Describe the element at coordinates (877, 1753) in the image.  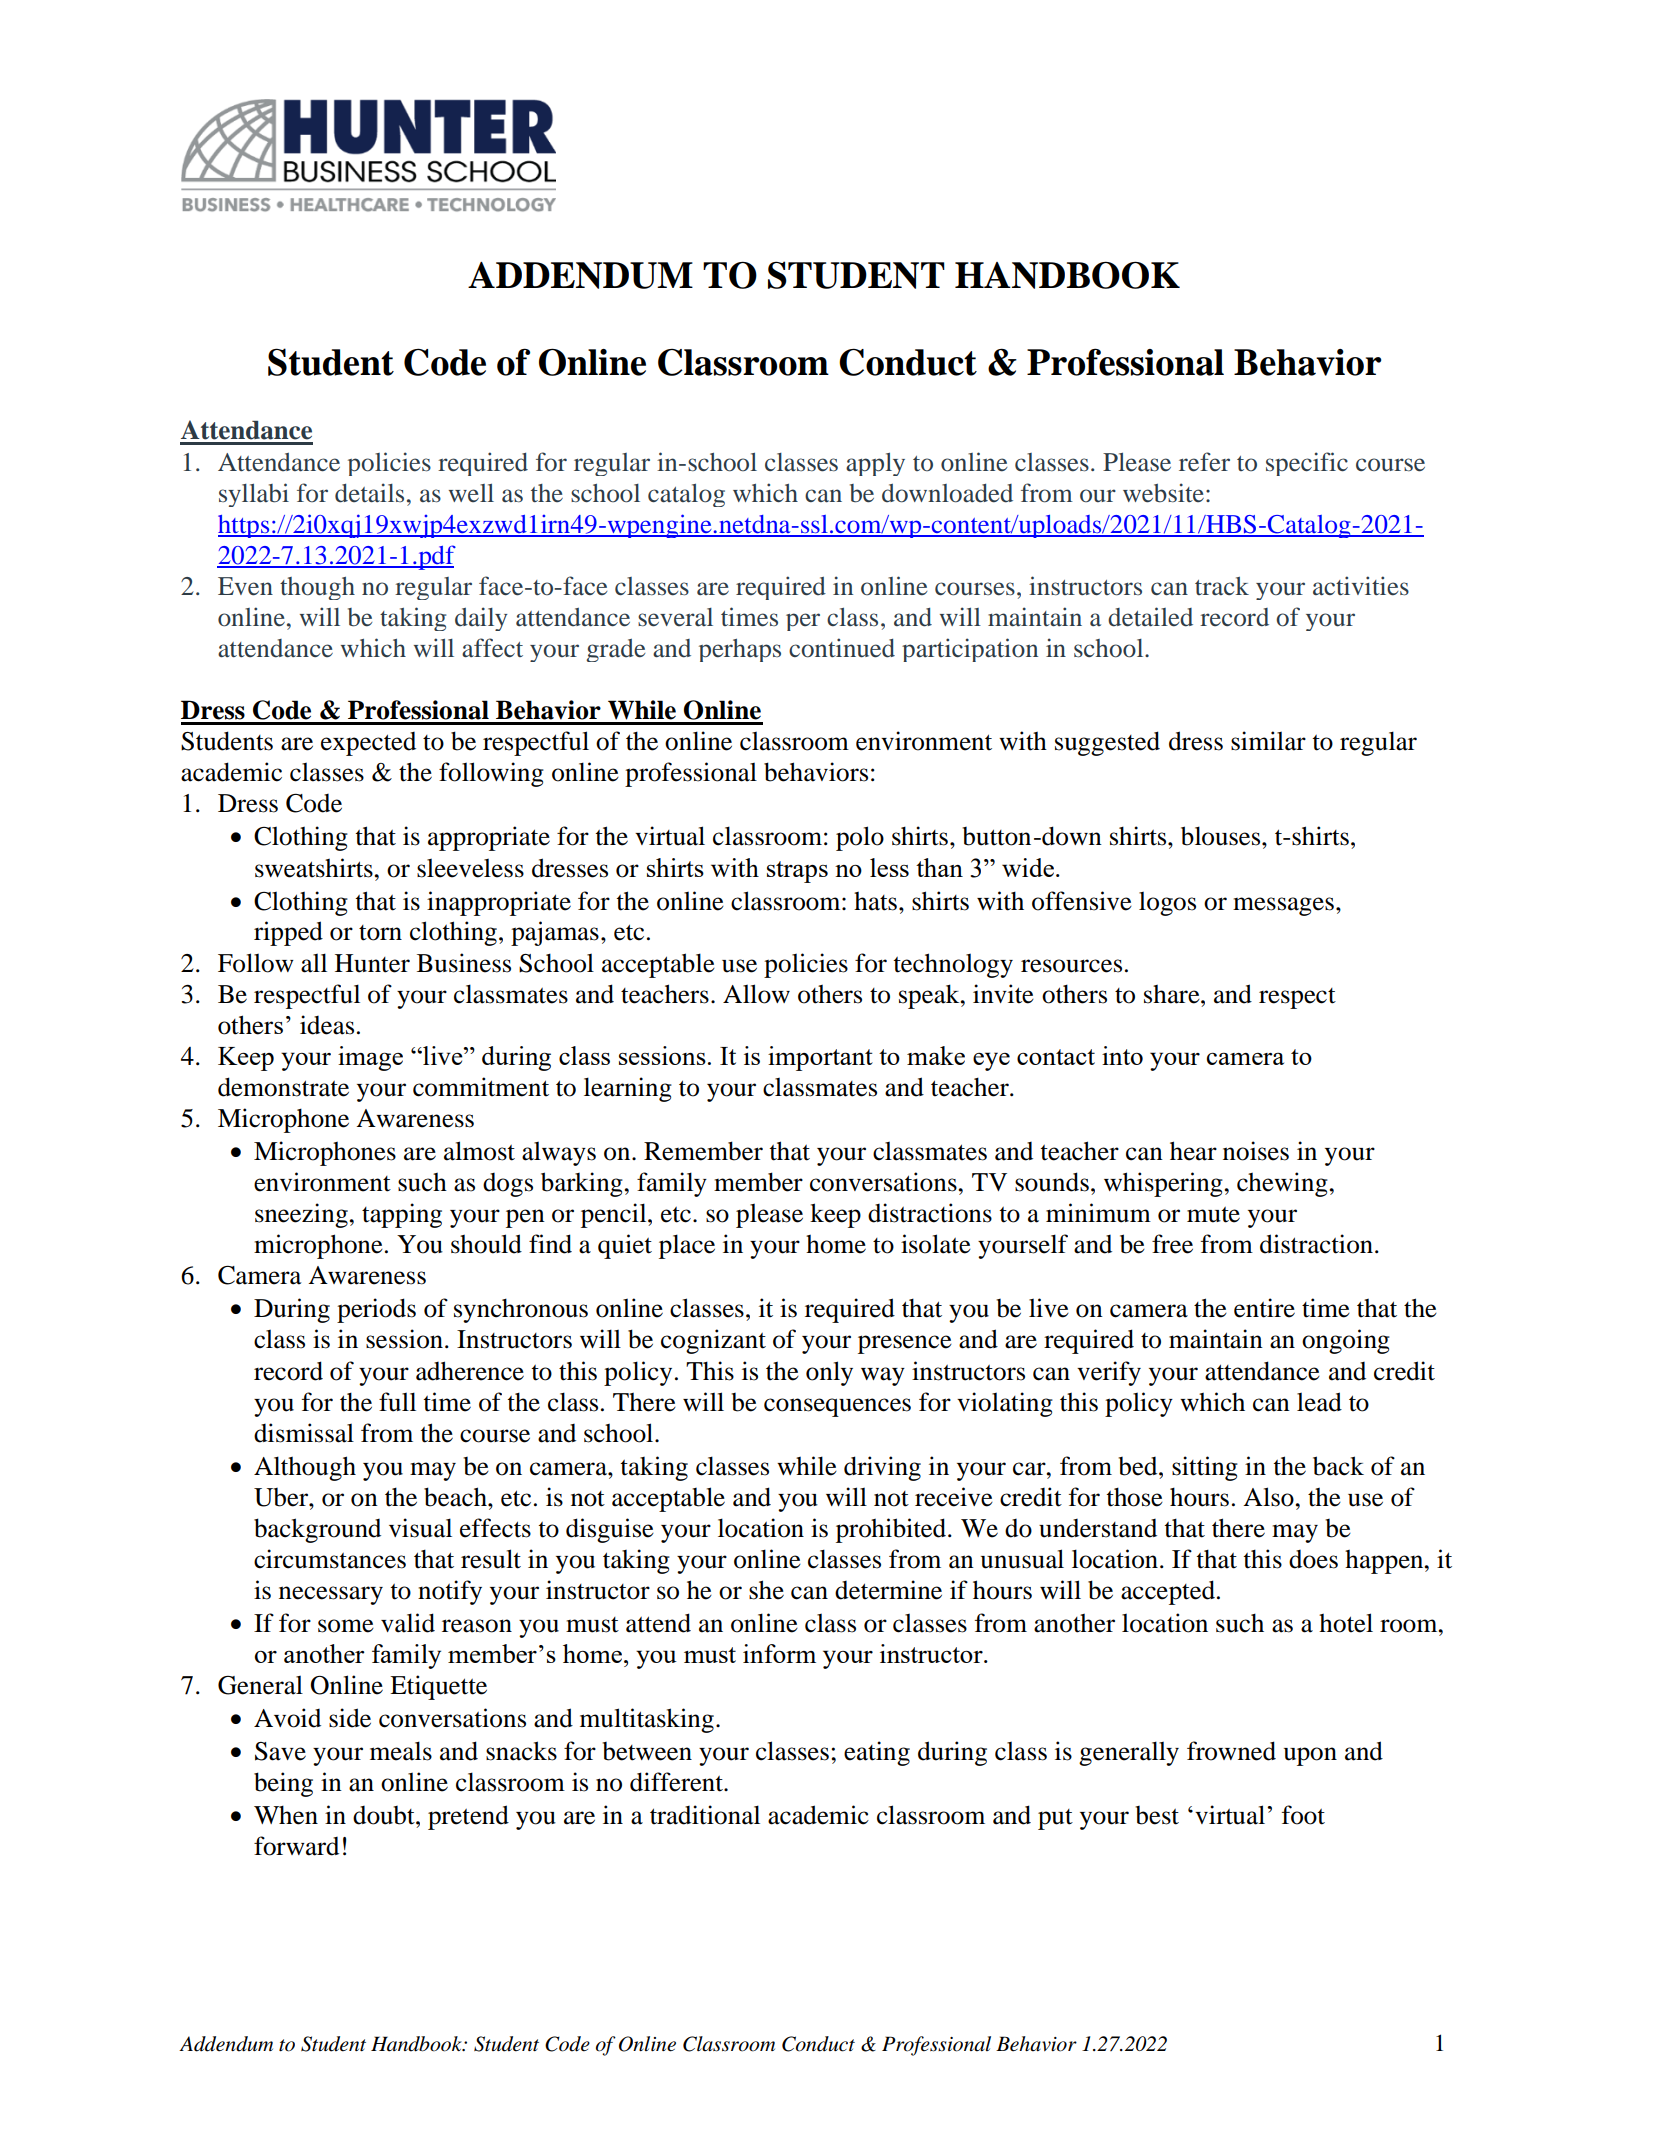
I see `eating` at that location.
